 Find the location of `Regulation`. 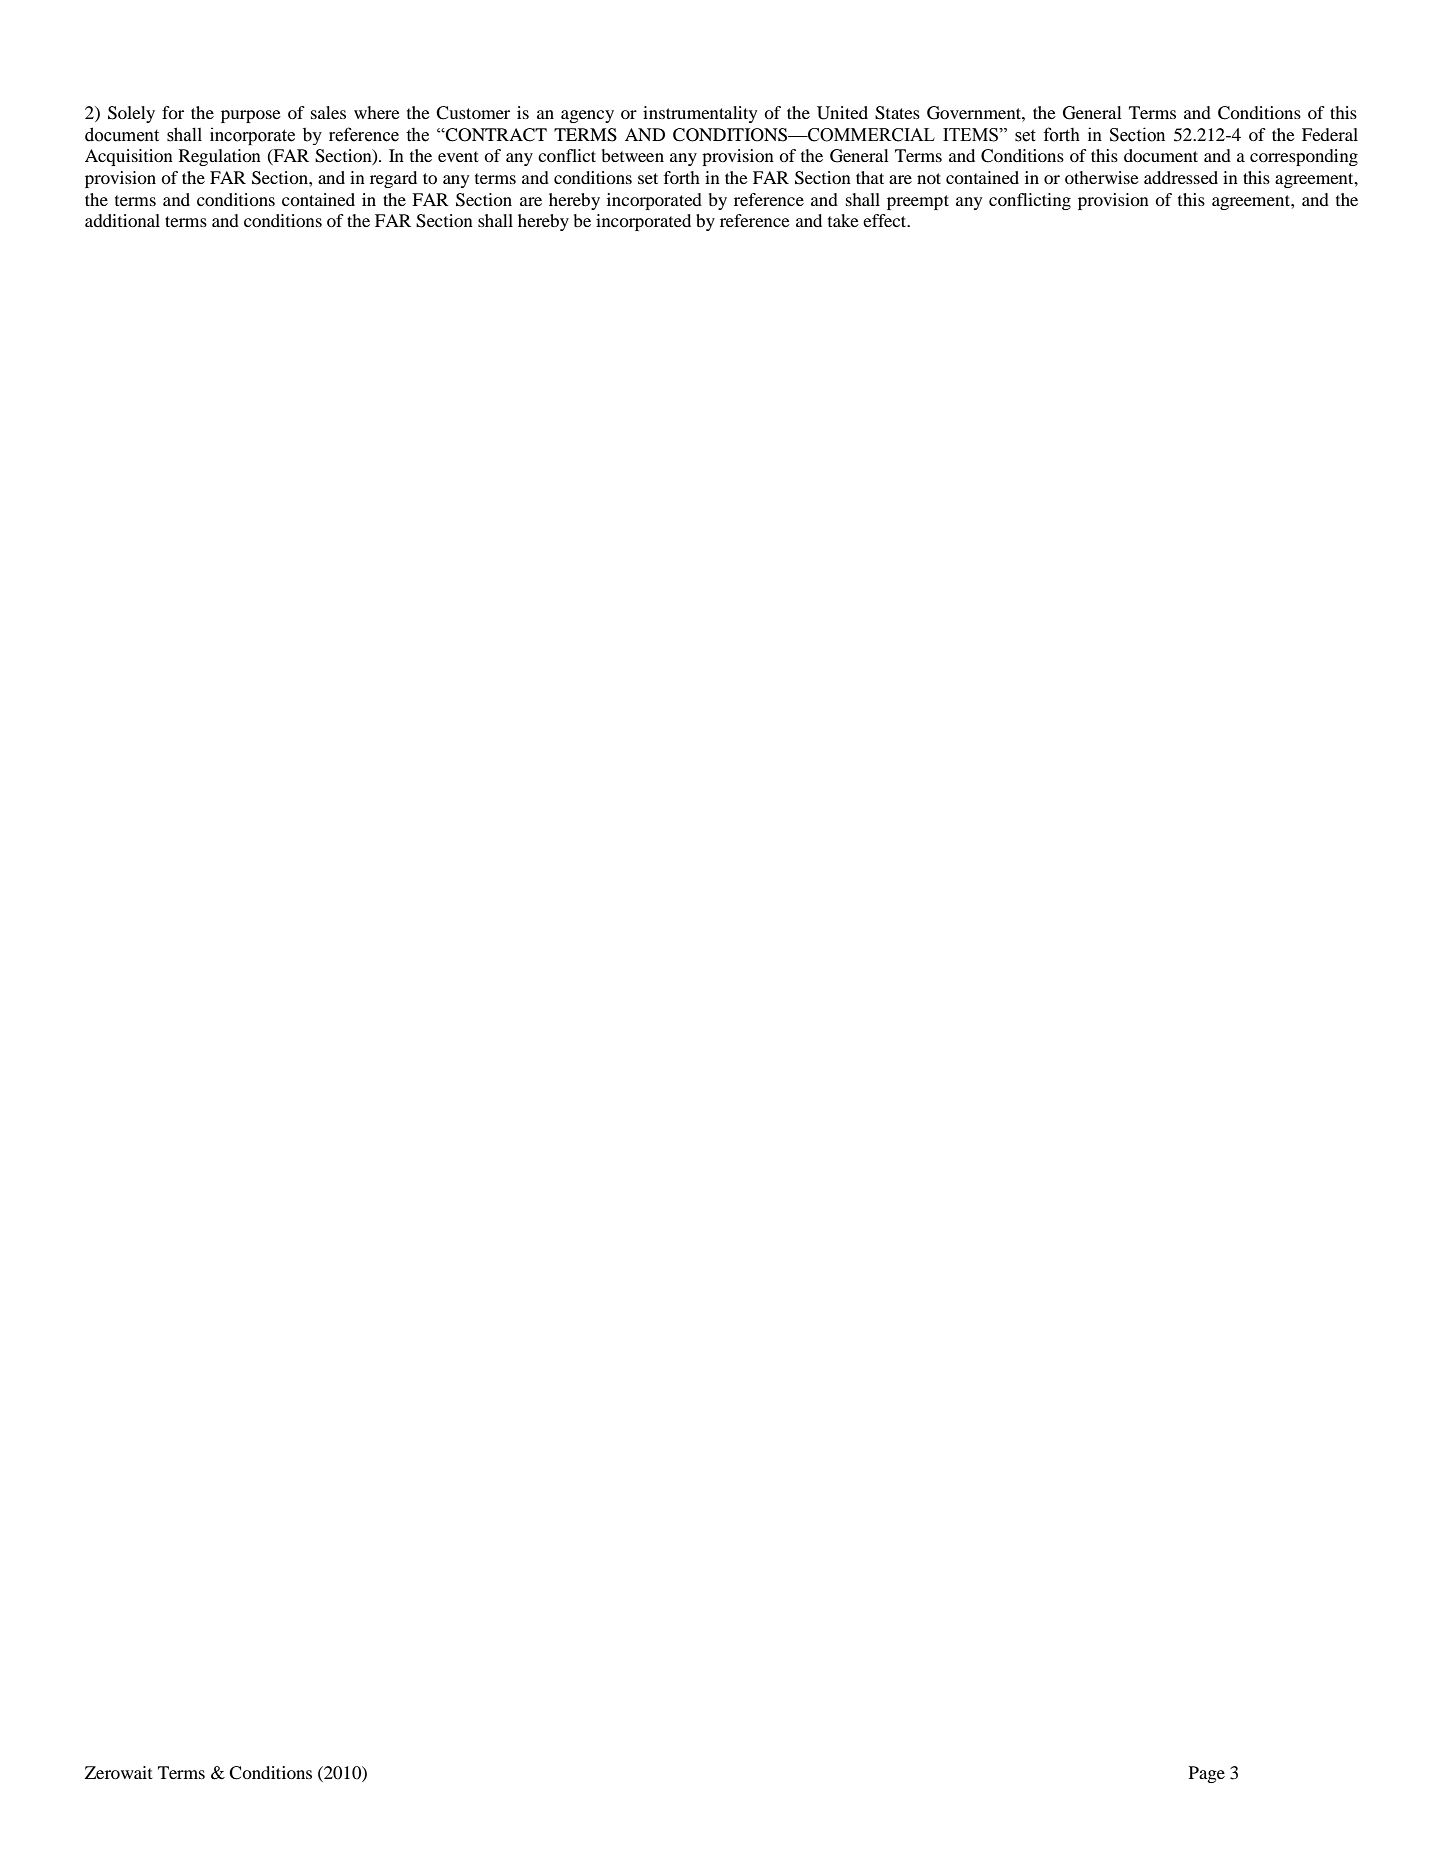

Regulation is located at coordinates (220, 157).
